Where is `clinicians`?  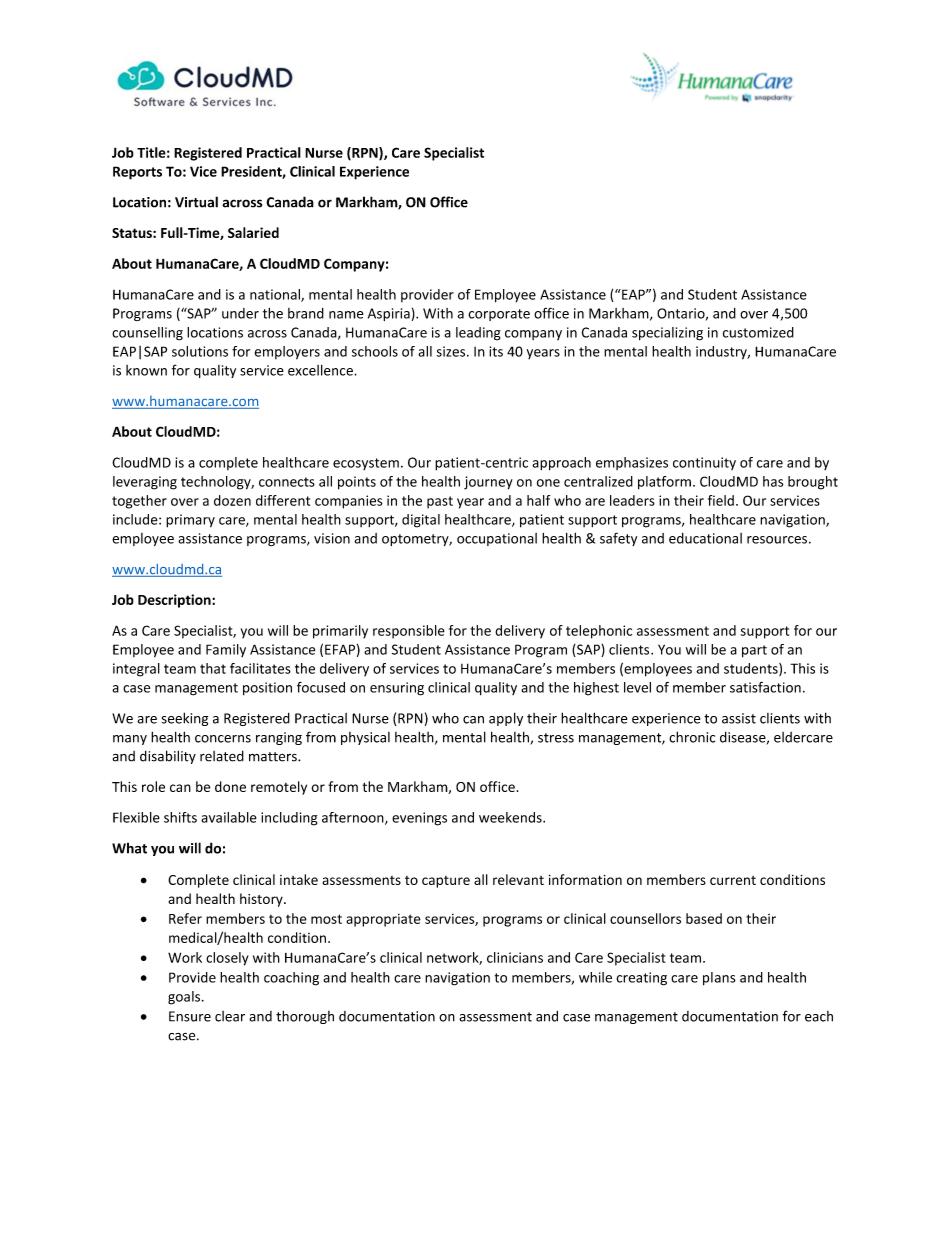 clinicians is located at coordinates (515, 957).
